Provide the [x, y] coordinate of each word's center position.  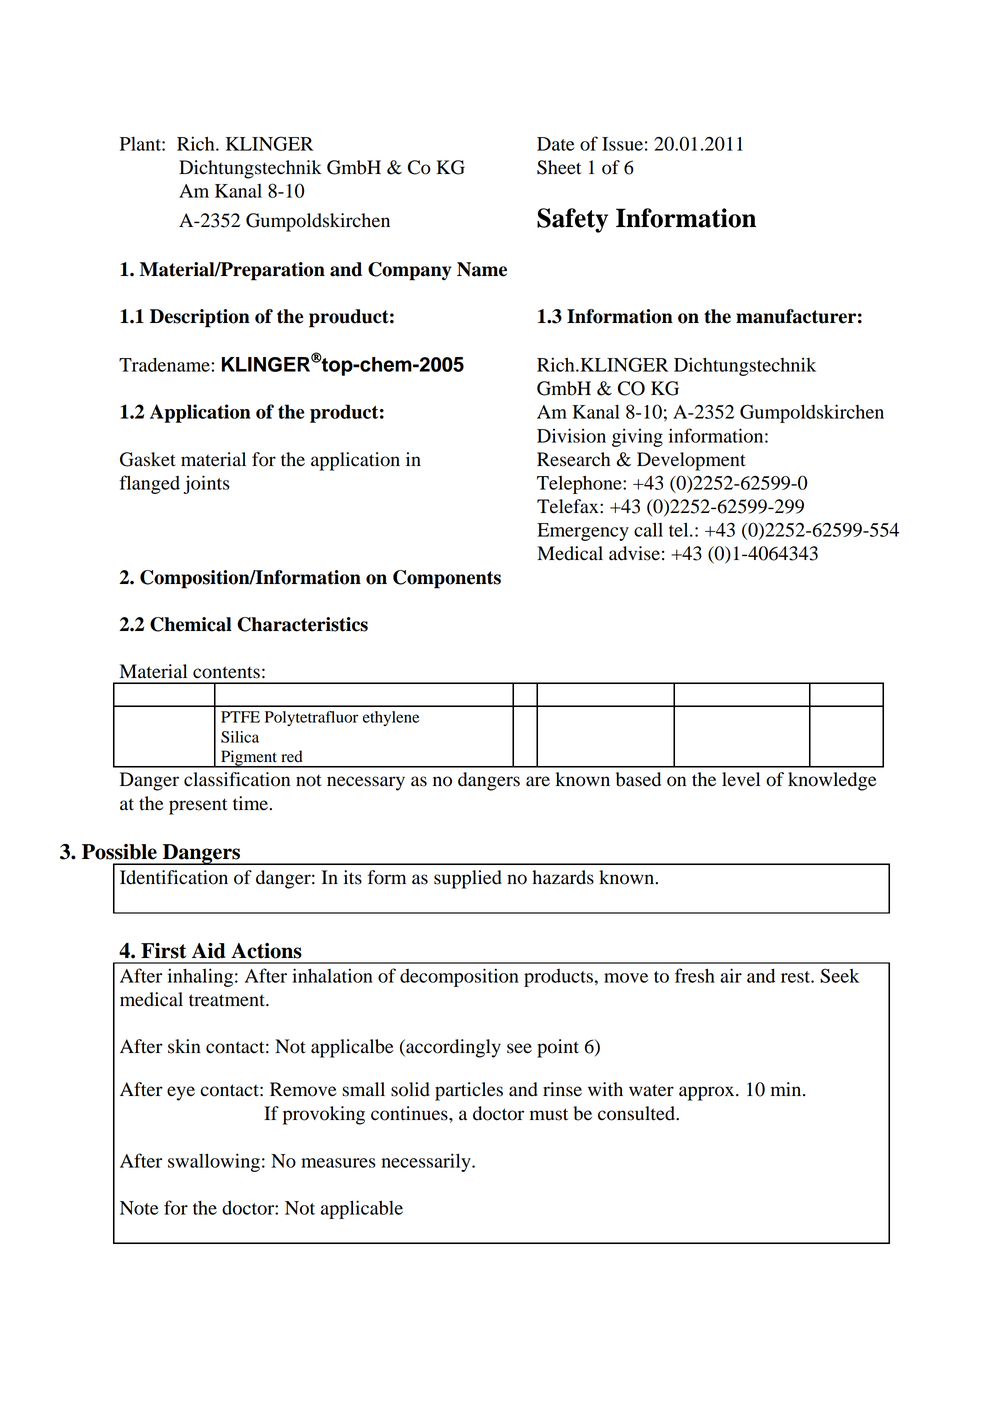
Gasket [148, 459]
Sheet [559, 167]
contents [226, 672]
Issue [622, 144]
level [741, 779]
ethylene [391, 718]
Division [571, 435]
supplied [468, 879]
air [731, 975]
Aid [209, 951]
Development [691, 461]
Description [200, 318]
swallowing [214, 1162]
